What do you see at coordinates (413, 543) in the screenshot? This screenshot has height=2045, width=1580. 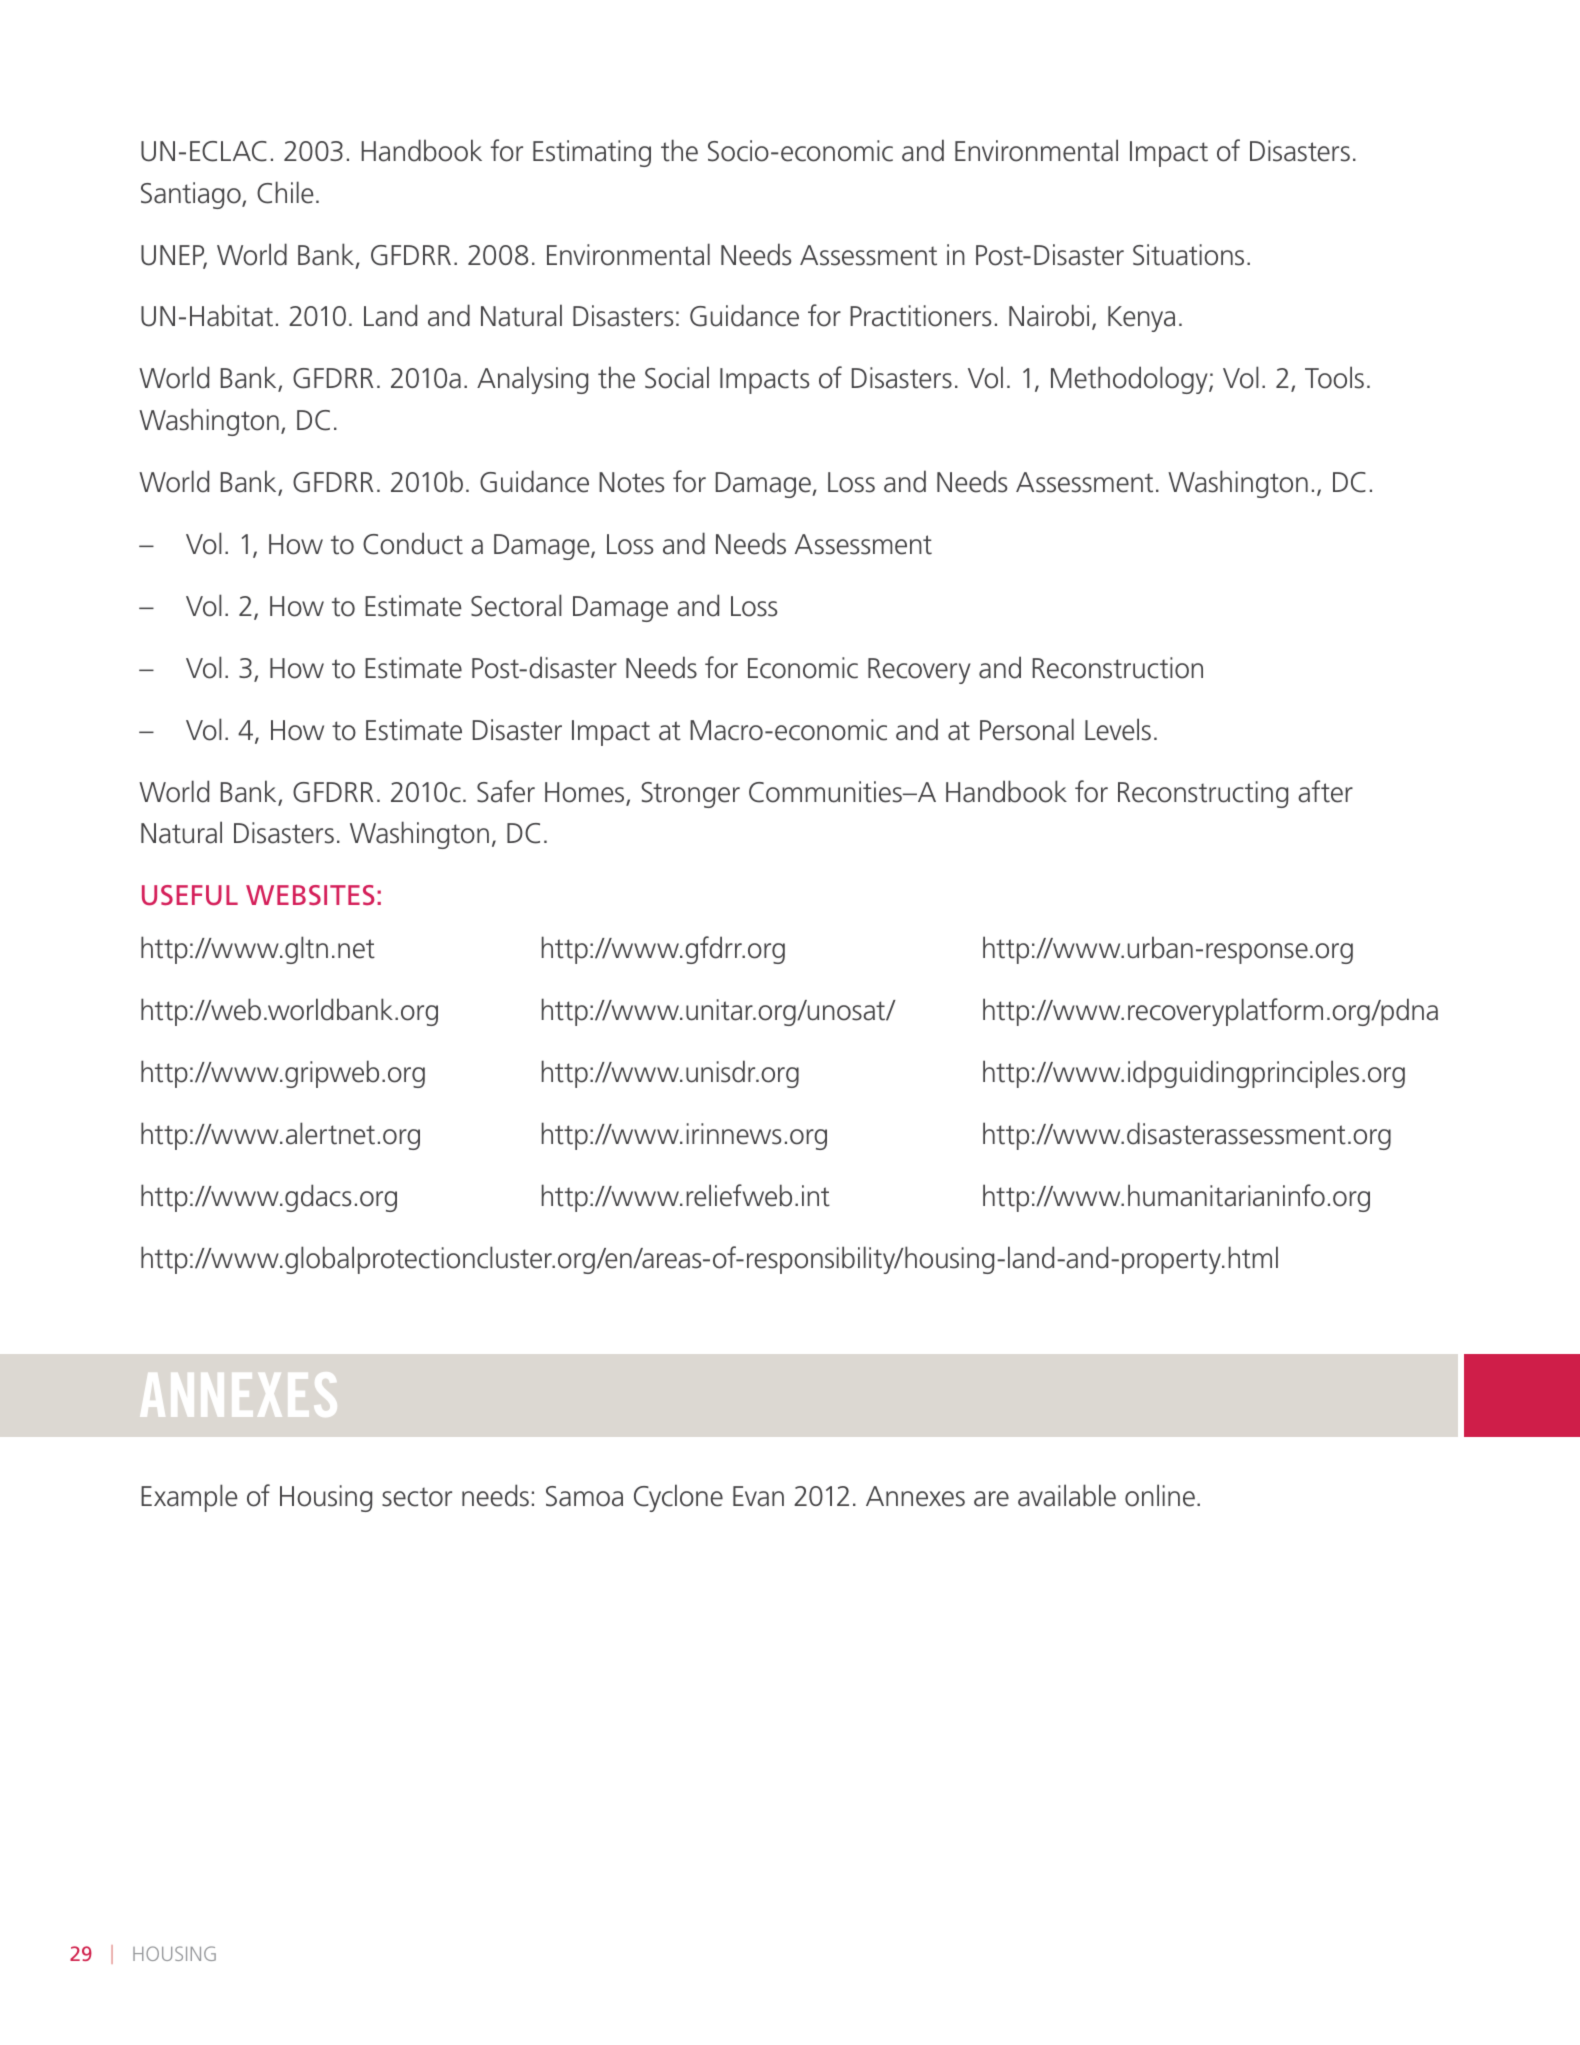 I see `Conduct` at bounding box center [413, 543].
